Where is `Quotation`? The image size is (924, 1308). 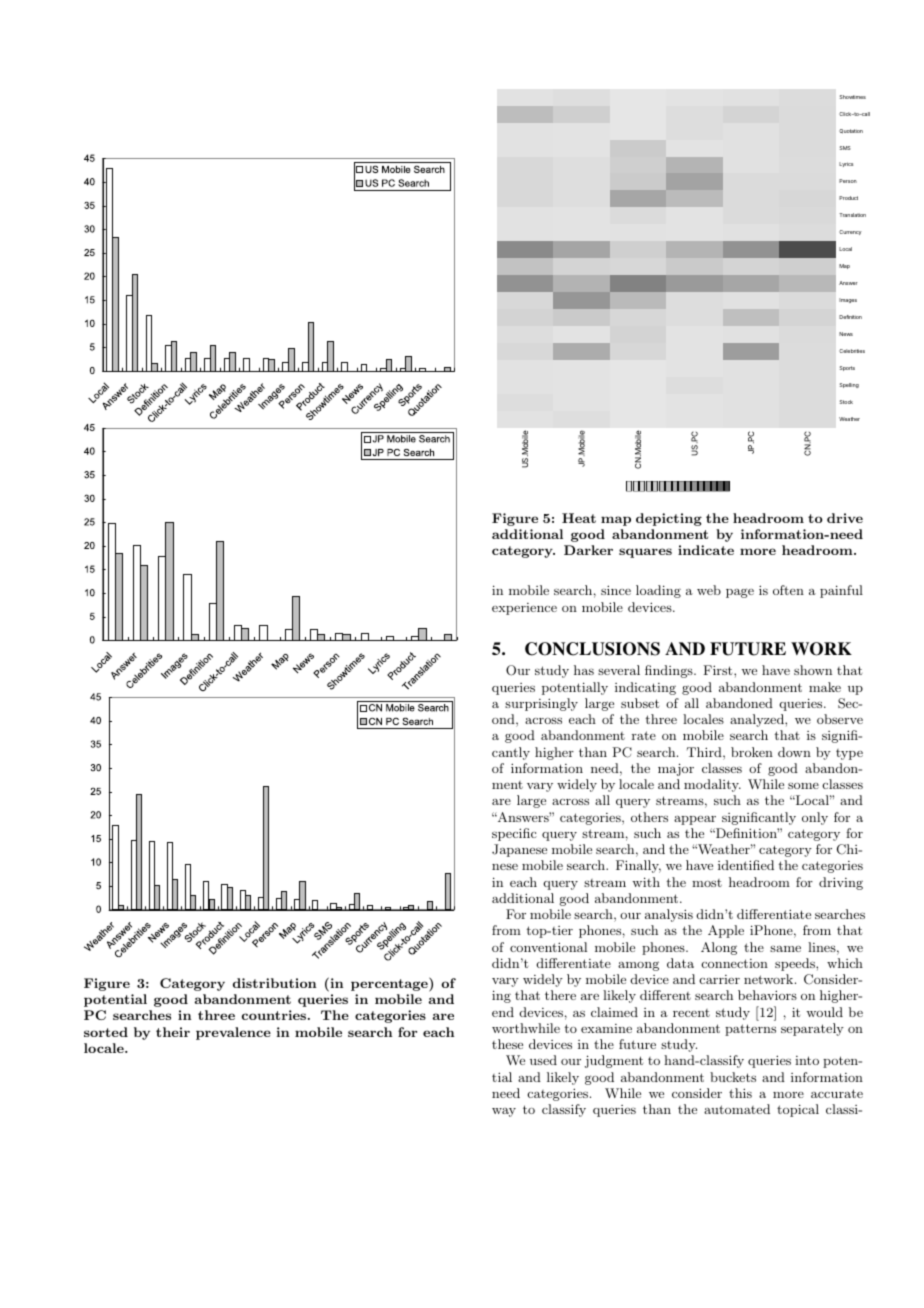
Quotation is located at coordinates (851, 131).
